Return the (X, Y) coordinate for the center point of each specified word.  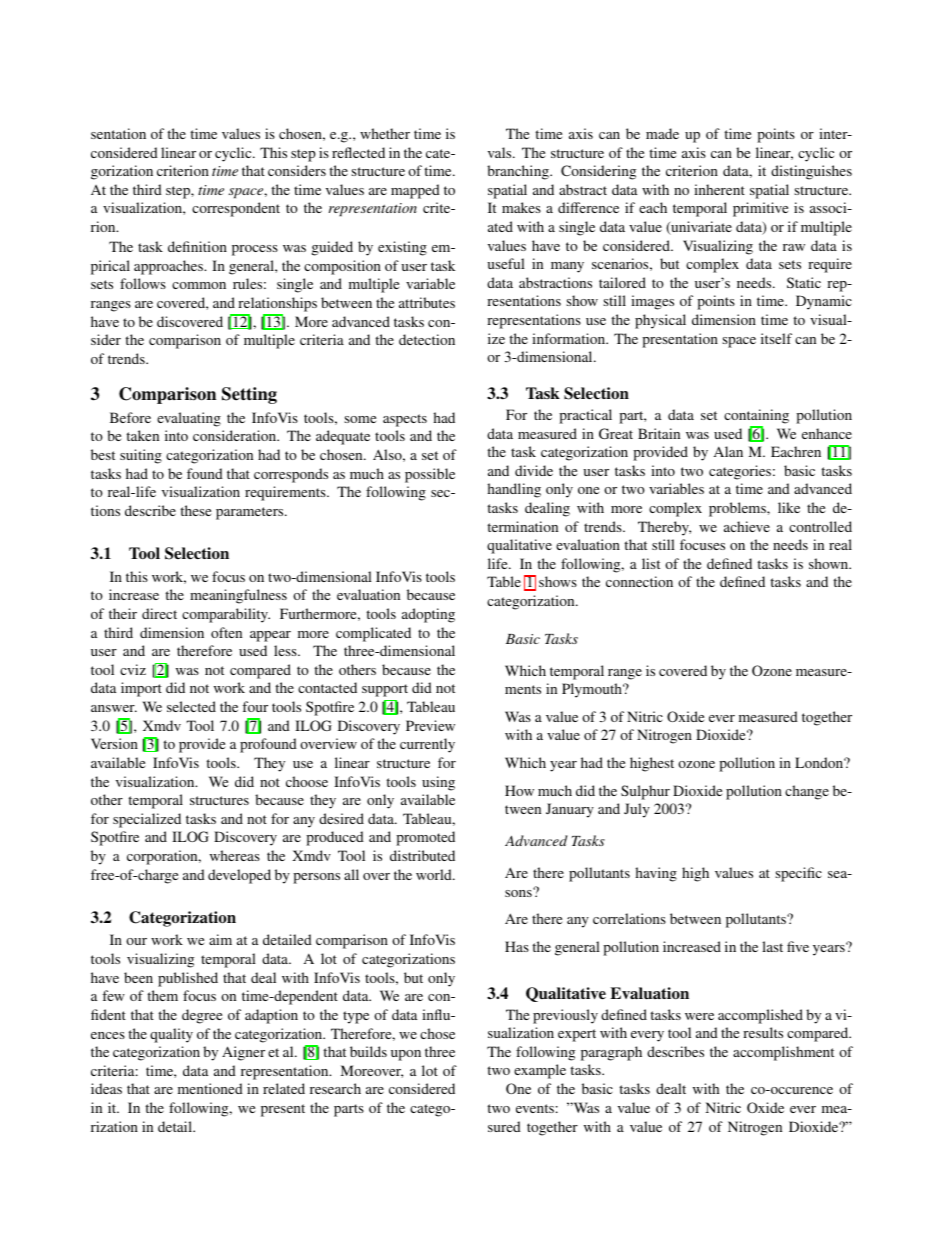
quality (171, 1035)
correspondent (236, 209)
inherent (719, 189)
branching (519, 172)
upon (406, 1055)
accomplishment (783, 1053)
